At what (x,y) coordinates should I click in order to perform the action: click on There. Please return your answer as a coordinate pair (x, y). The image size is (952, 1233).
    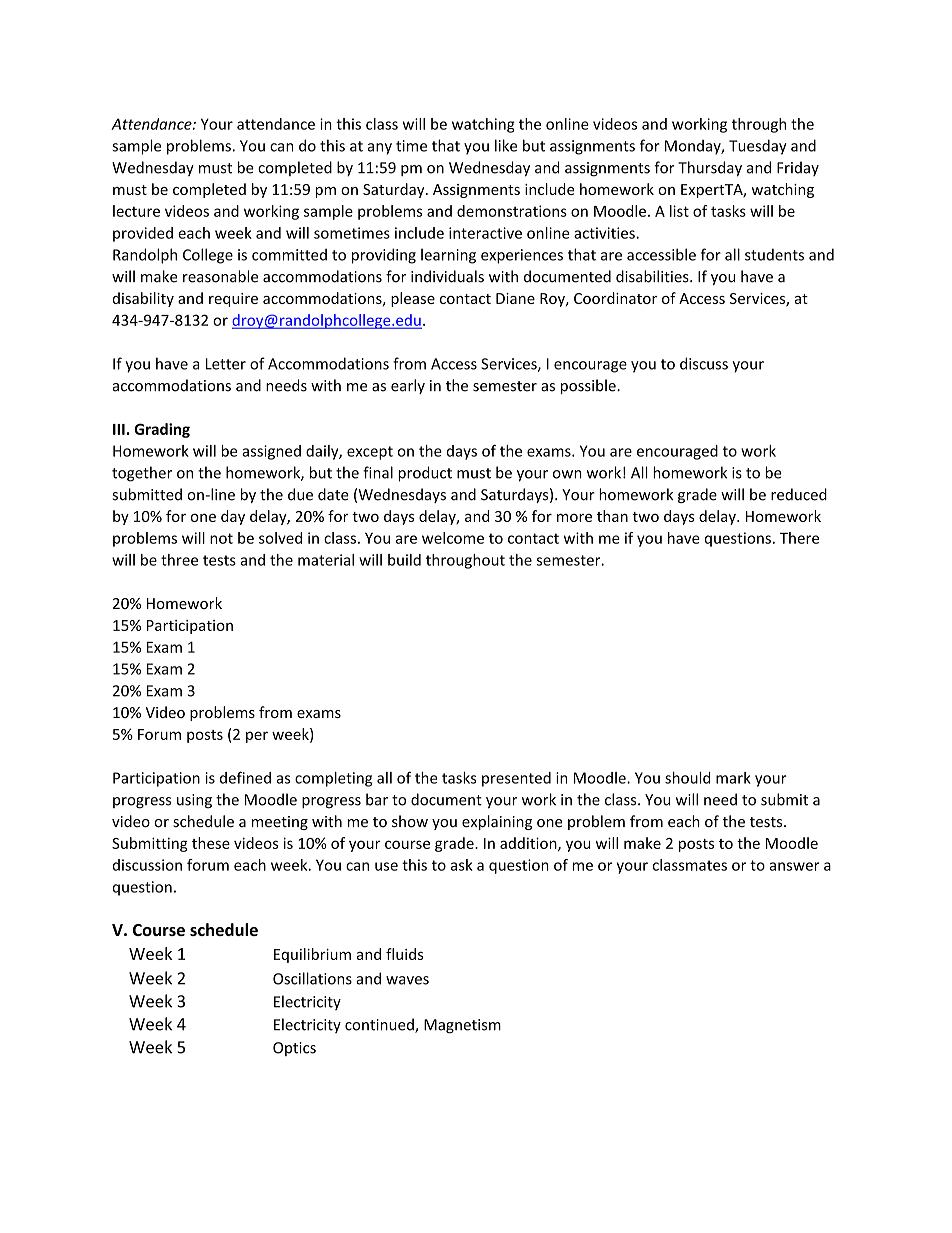
    Looking at the image, I should click on (799, 538).
